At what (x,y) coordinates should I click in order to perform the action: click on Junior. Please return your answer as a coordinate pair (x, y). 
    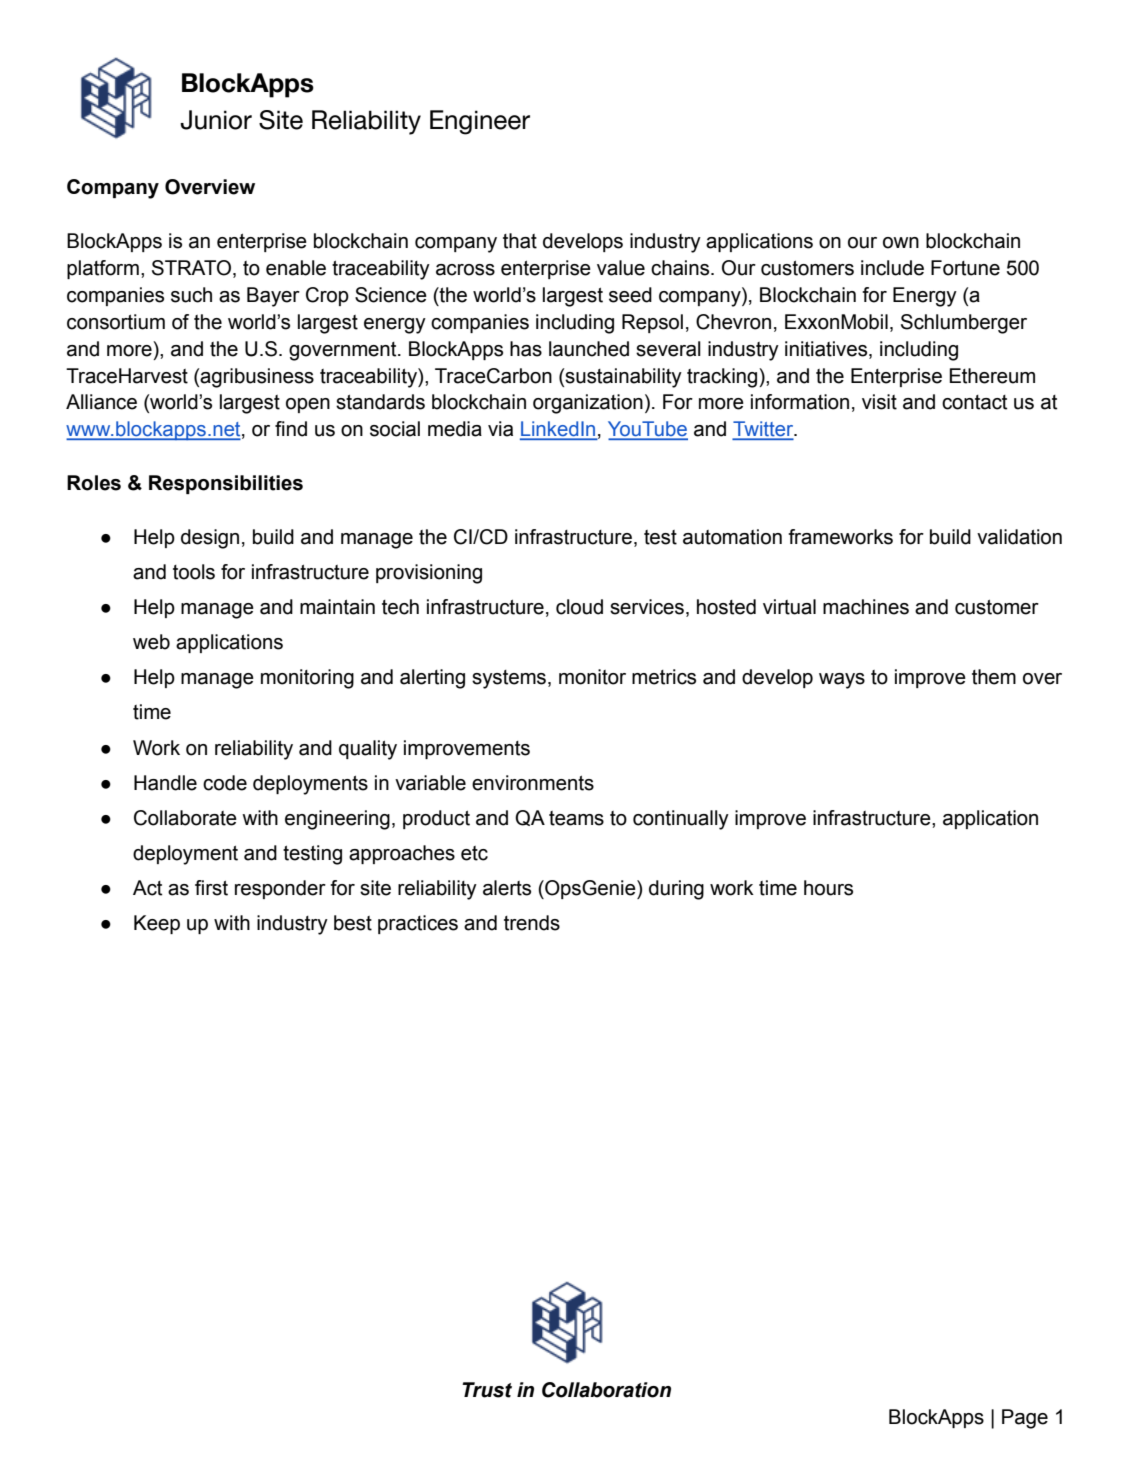
    Looking at the image, I should click on (216, 120).
